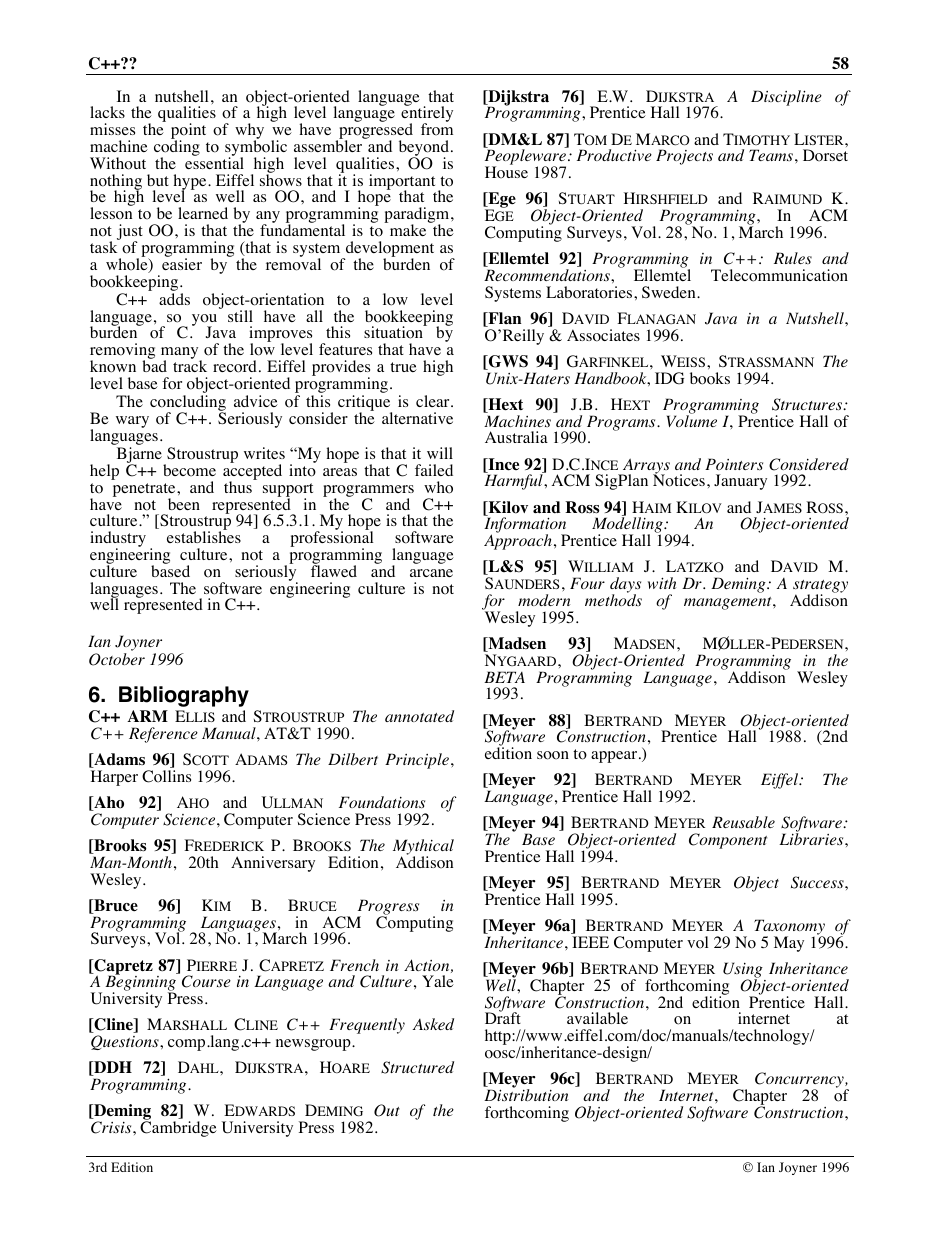 The width and height of the screenshot is (952, 1233). What do you see at coordinates (166, 776) in the screenshot?
I see `Collins` at bounding box center [166, 776].
